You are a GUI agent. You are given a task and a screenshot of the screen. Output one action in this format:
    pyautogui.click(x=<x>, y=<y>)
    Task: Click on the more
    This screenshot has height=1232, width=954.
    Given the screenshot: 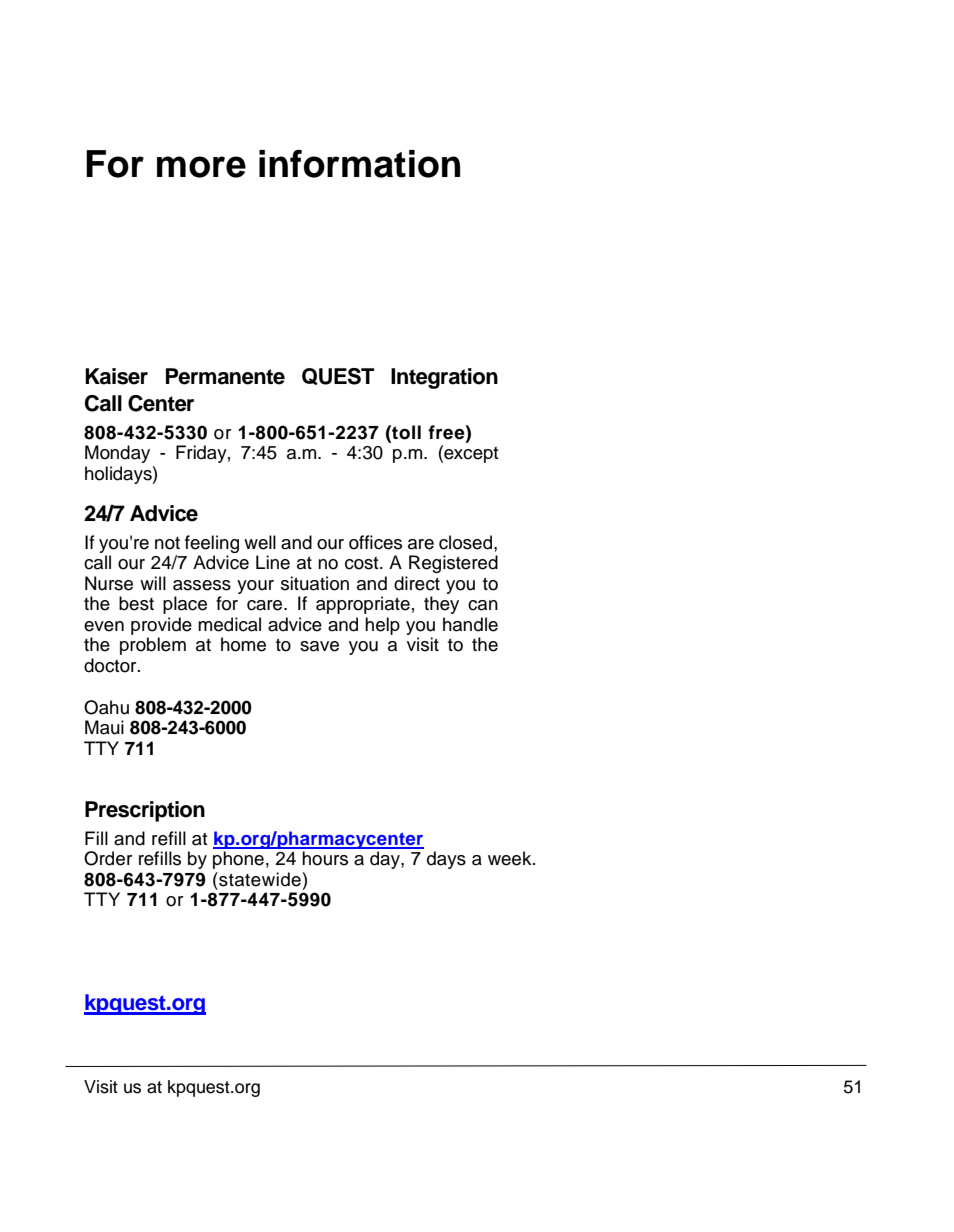 What is the action you would take?
    pyautogui.click(x=201, y=167)
